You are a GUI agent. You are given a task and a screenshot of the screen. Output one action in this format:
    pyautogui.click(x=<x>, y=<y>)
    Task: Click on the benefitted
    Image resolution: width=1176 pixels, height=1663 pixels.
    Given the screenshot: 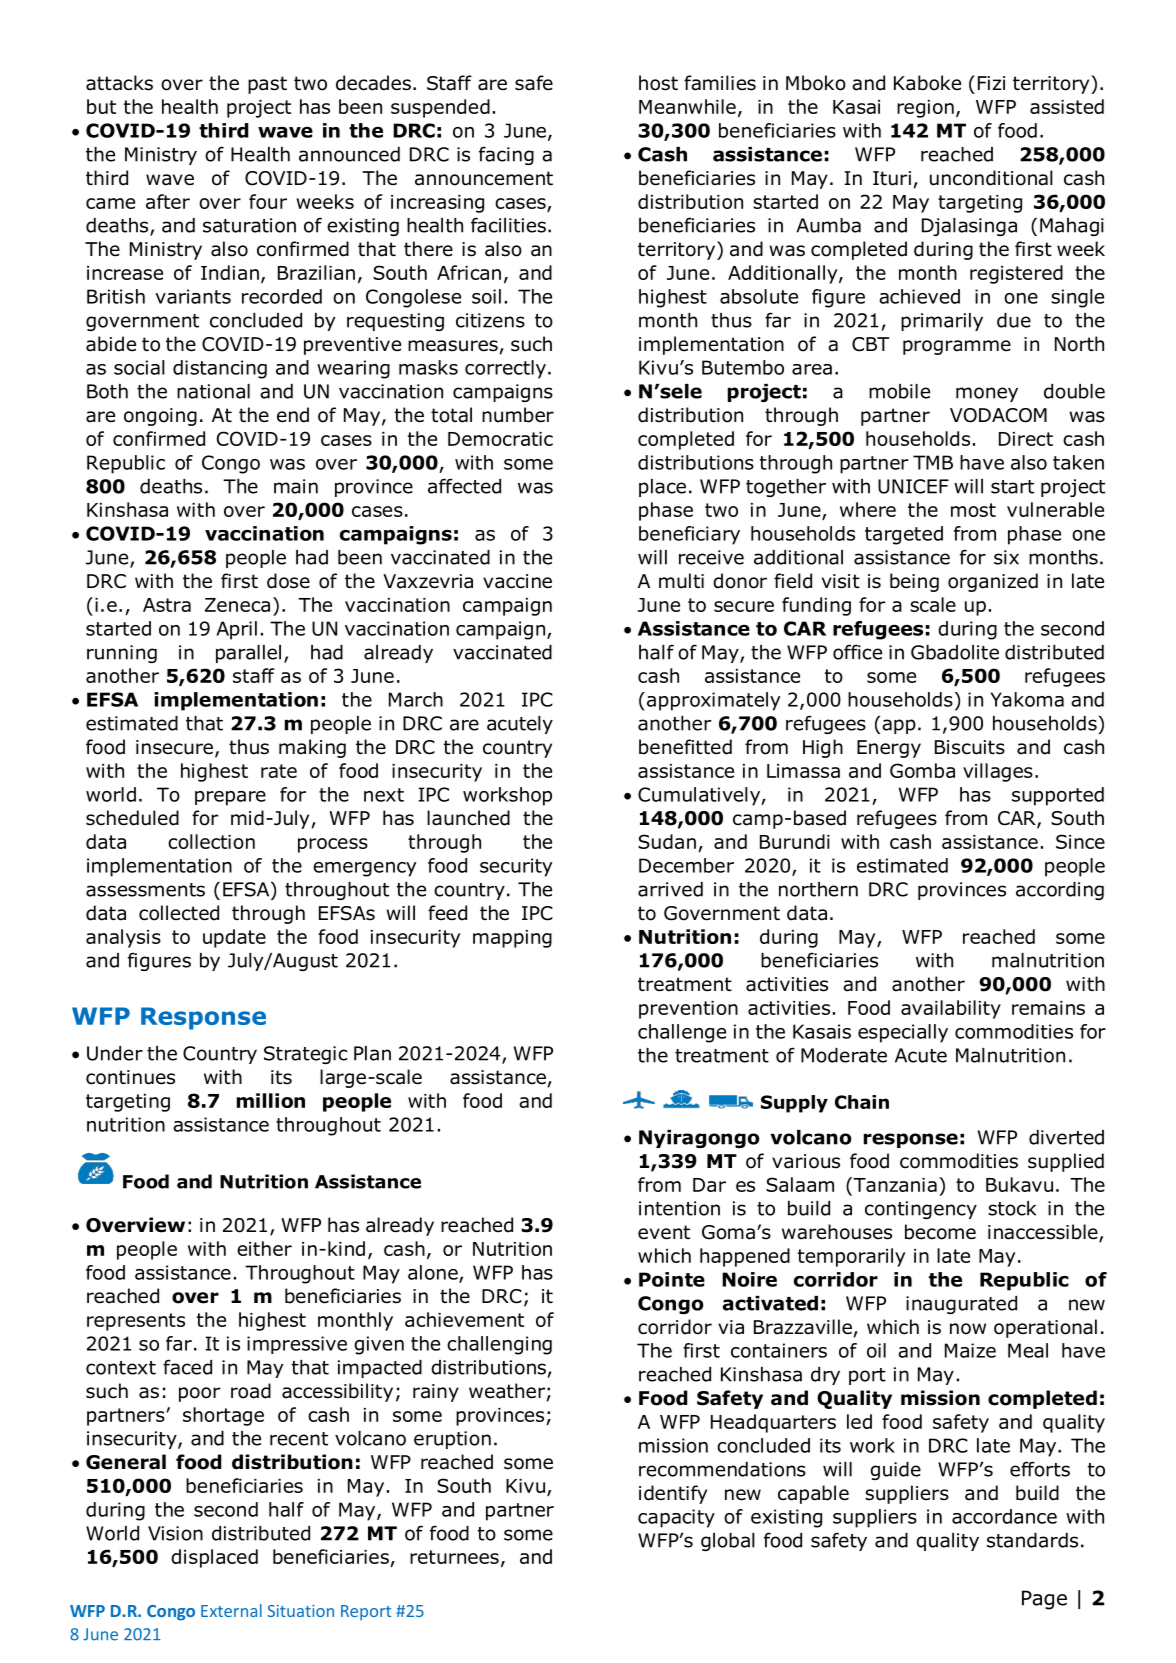 What is the action you would take?
    pyautogui.click(x=685, y=747)
